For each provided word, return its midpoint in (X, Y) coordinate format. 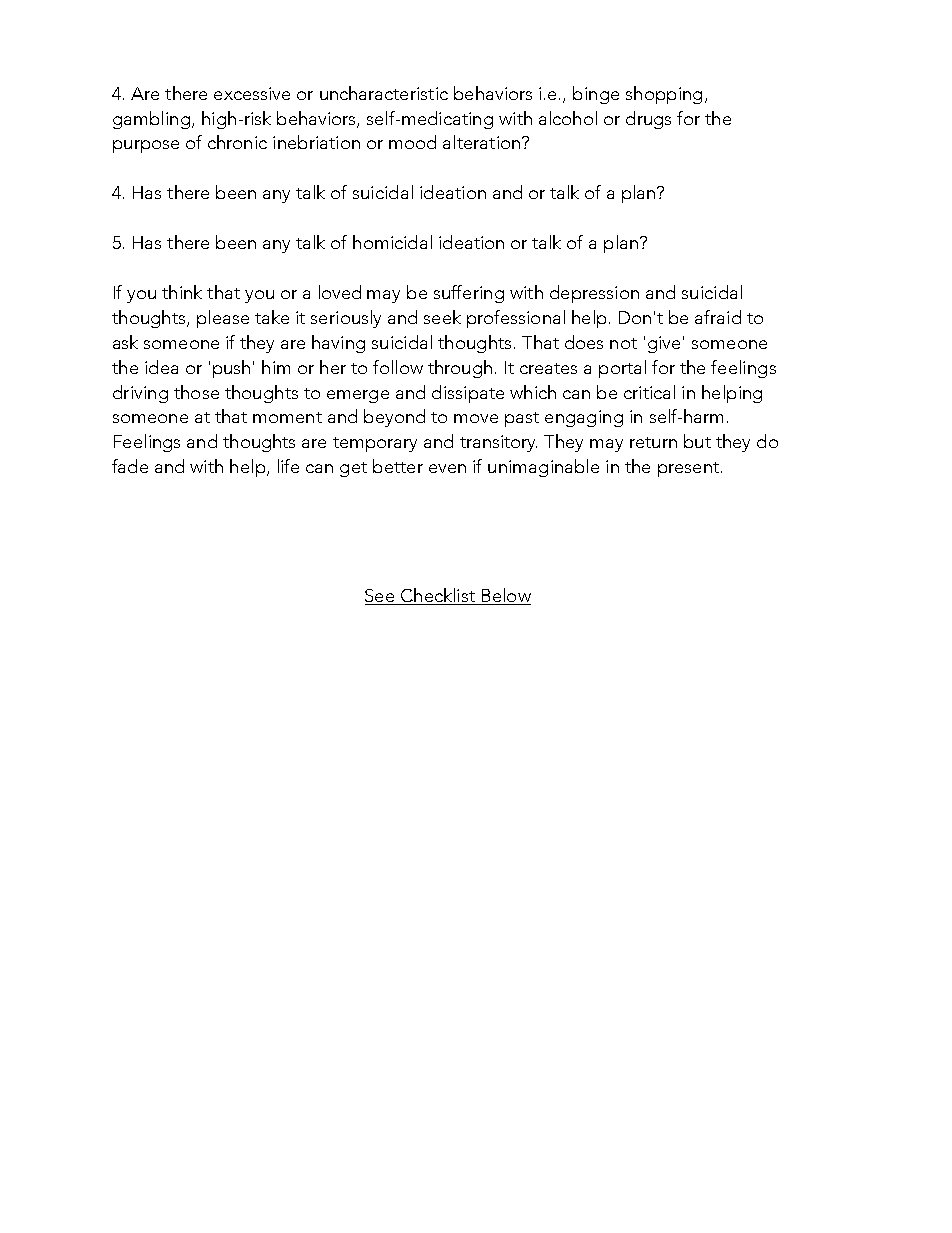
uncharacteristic (384, 93)
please (223, 319)
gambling (151, 120)
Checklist (437, 596)
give (664, 344)
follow (398, 367)
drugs (648, 120)
